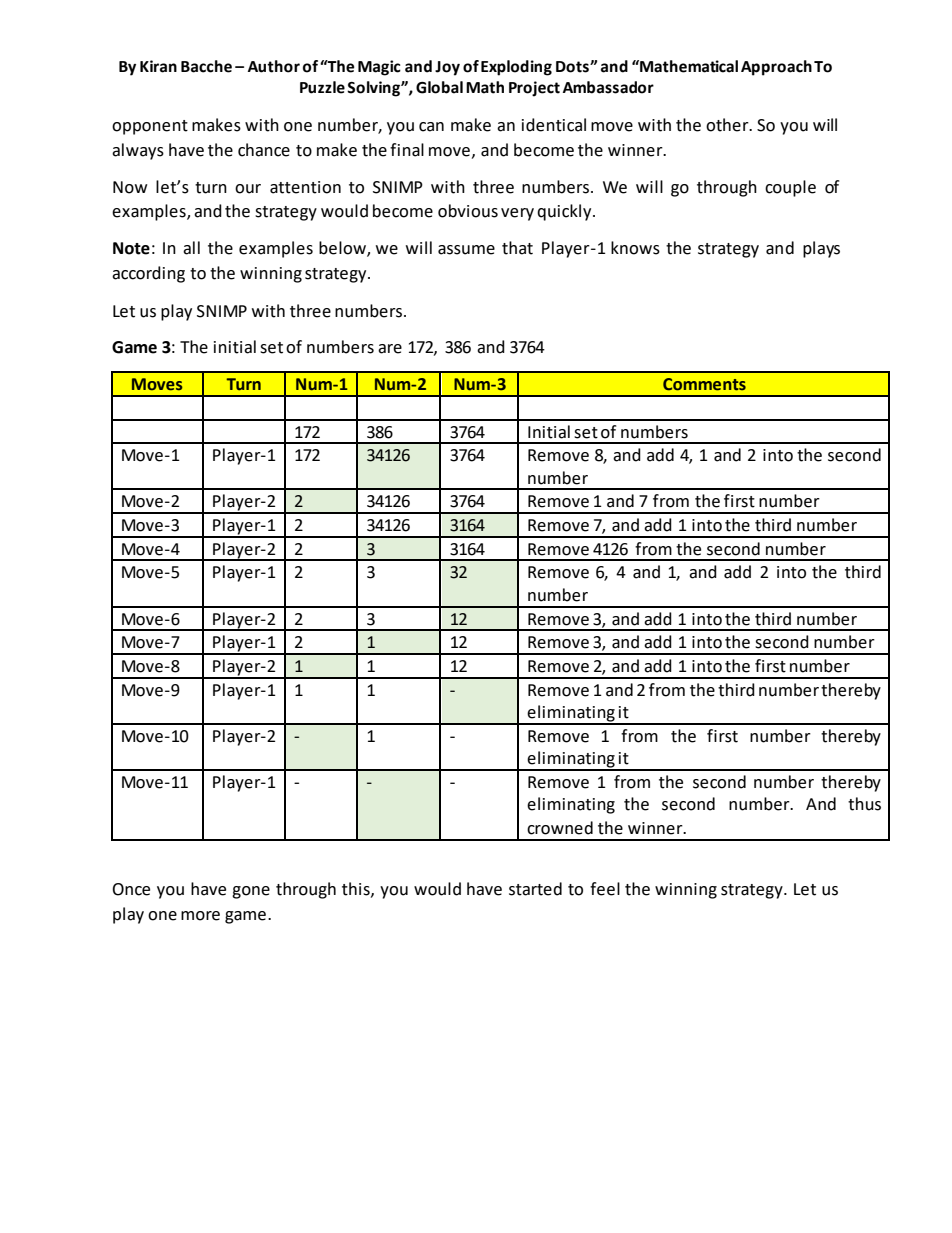 This screenshot has height=1233, width=952. Describe the element at coordinates (560, 828) in the screenshot. I see `crowned` at that location.
